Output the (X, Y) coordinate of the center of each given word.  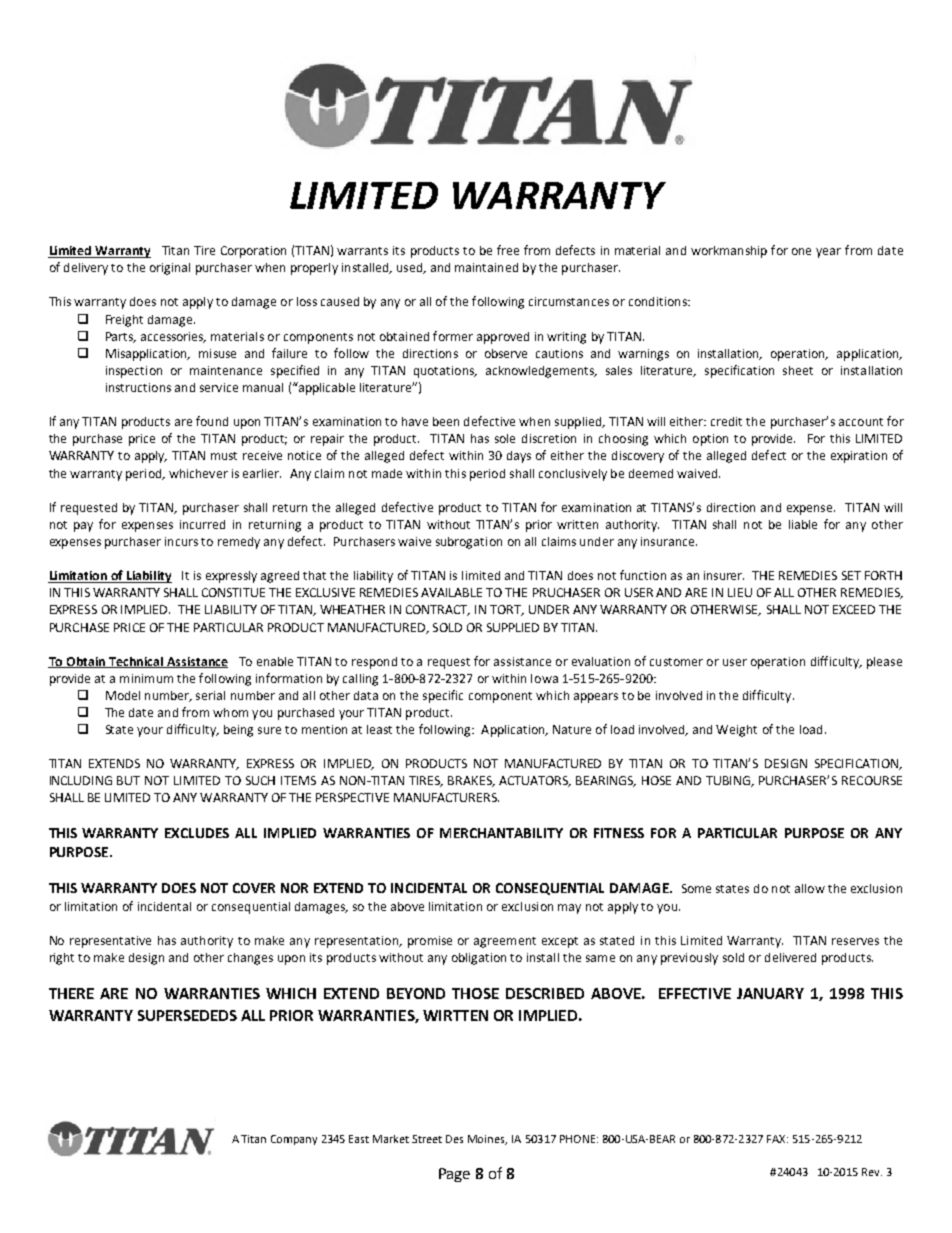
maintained (486, 267)
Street (427, 1139)
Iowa (544, 678)
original (170, 269)
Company (294, 1140)
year (828, 253)
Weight (736, 731)
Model (123, 695)
